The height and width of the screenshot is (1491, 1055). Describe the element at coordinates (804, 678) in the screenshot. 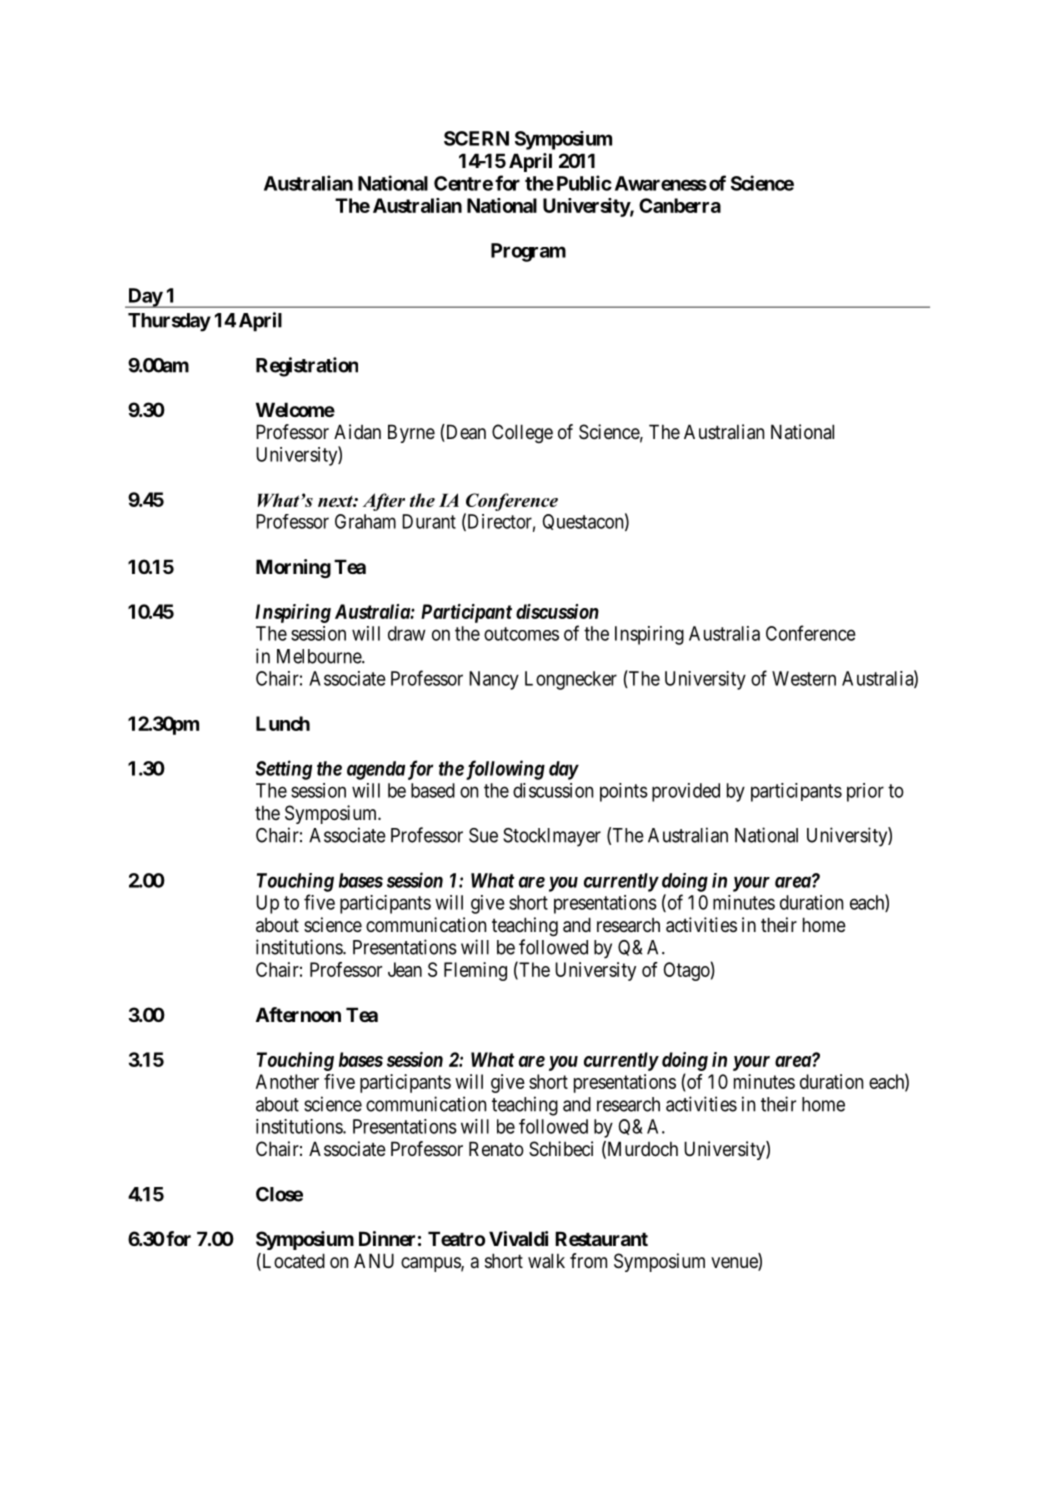

I see `Western` at that location.
